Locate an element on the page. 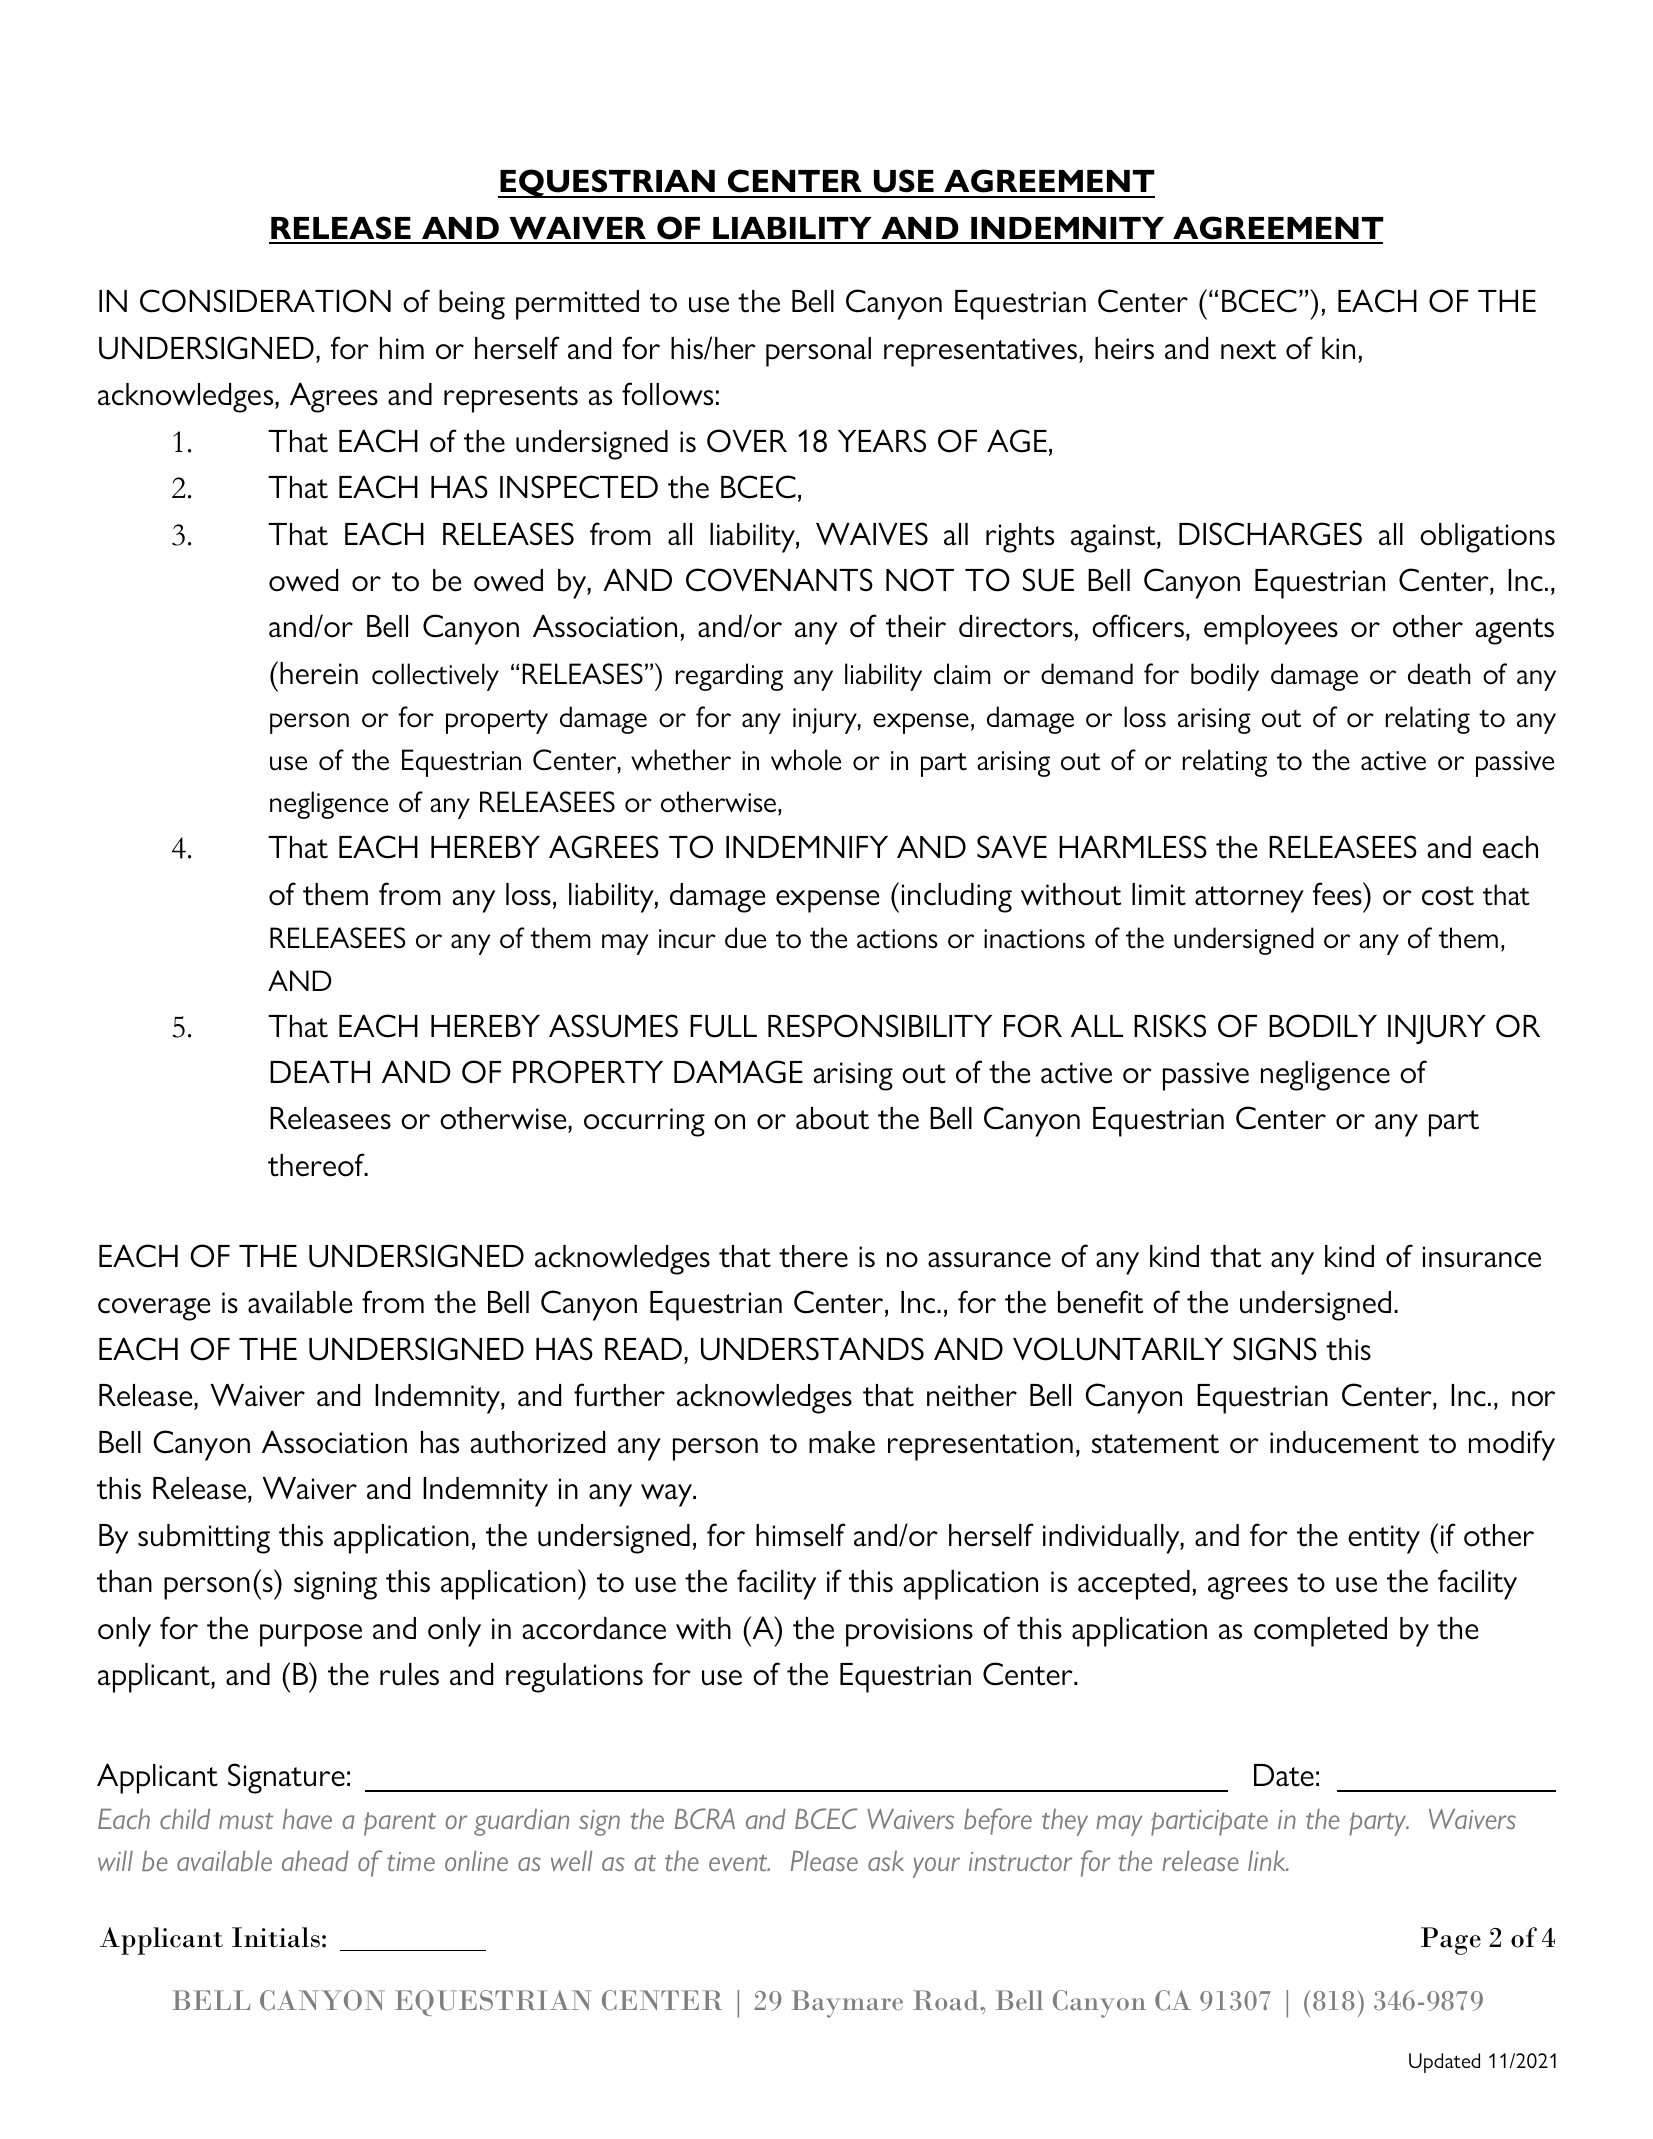 The width and height of the document is (1653, 2139). entity is located at coordinates (1384, 1539).
